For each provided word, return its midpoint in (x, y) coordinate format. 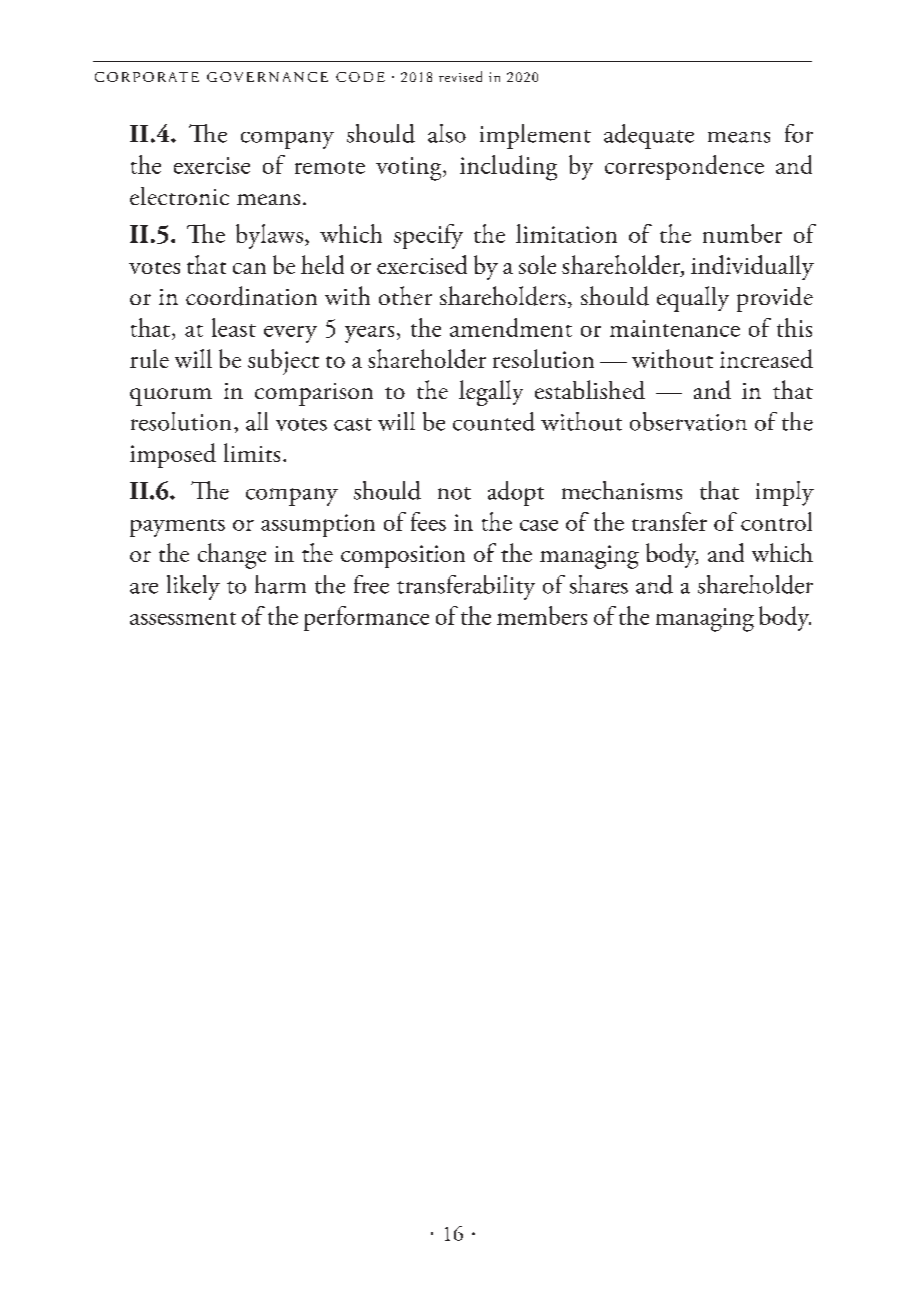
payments (177, 528)
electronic (179, 196)
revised (460, 76)
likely (193, 587)
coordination (251, 296)
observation (688, 421)
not (454, 493)
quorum (171, 397)
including (508, 168)
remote (330, 167)
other (405, 295)
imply (785, 493)
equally (693, 299)
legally (491, 393)
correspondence (684, 167)
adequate (649, 136)
